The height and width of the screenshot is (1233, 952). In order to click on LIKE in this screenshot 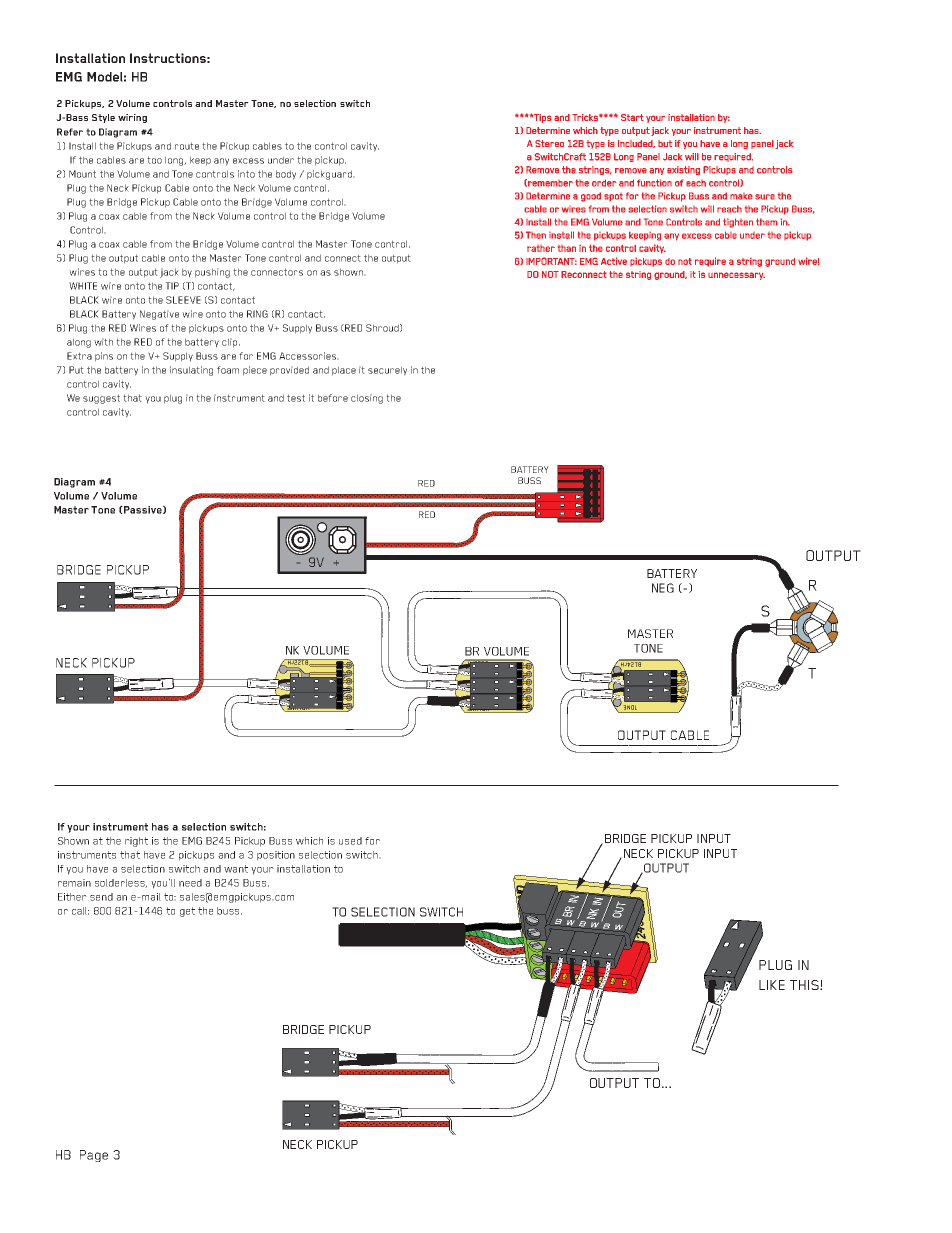, I will do `click(772, 985)`.
